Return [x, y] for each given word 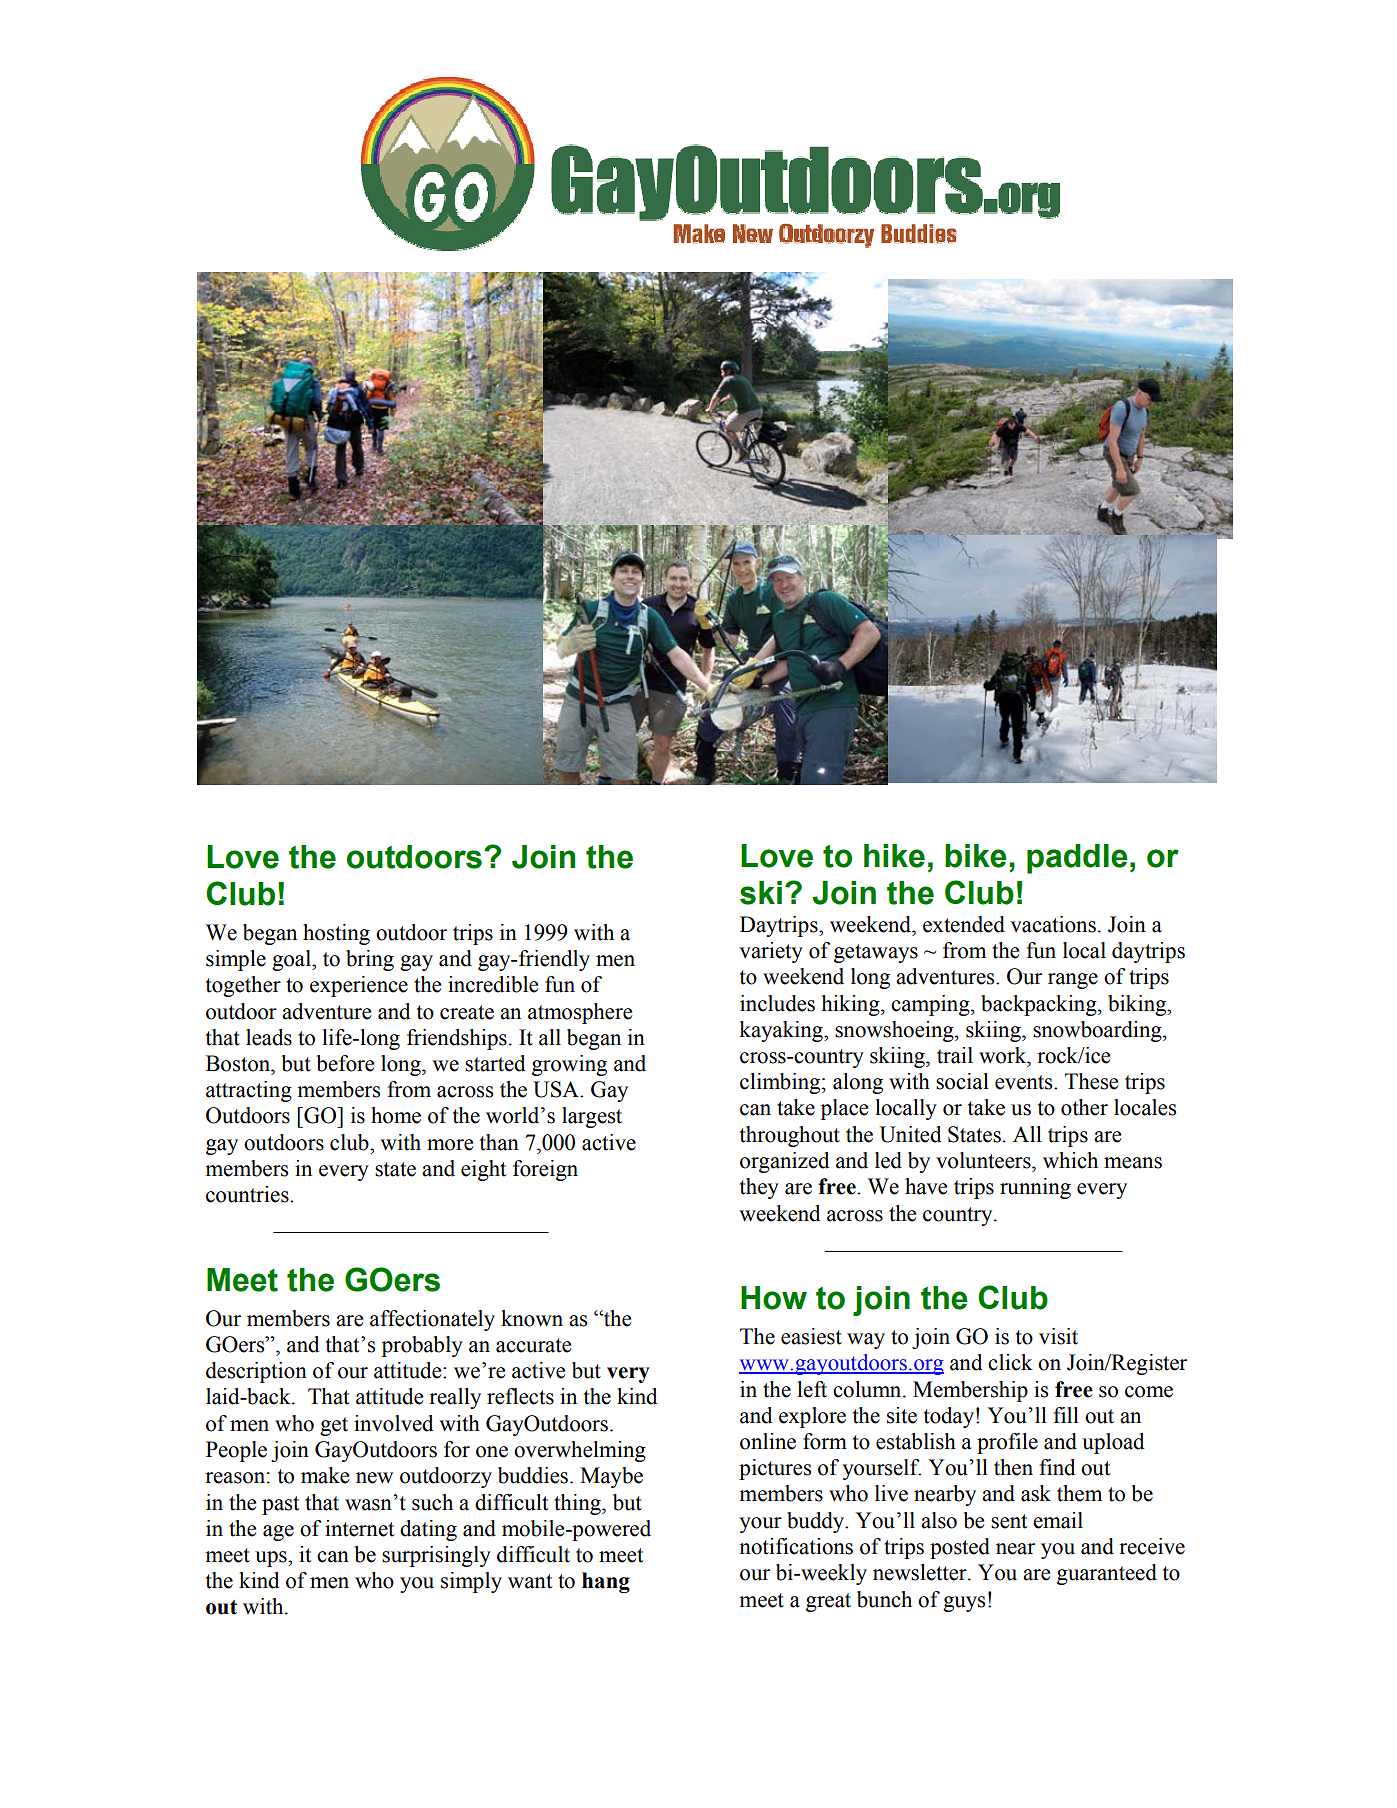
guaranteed [1107, 1574]
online [768, 1441]
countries [248, 1194]
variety [771, 952]
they [759, 1188]
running [1035, 1188]
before [345, 1063]
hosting [336, 934]
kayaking [782, 1031]
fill [1066, 1415]
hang [606, 1582]
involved [394, 1423]
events [1025, 1082]
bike [976, 856]
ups [272, 1559]
